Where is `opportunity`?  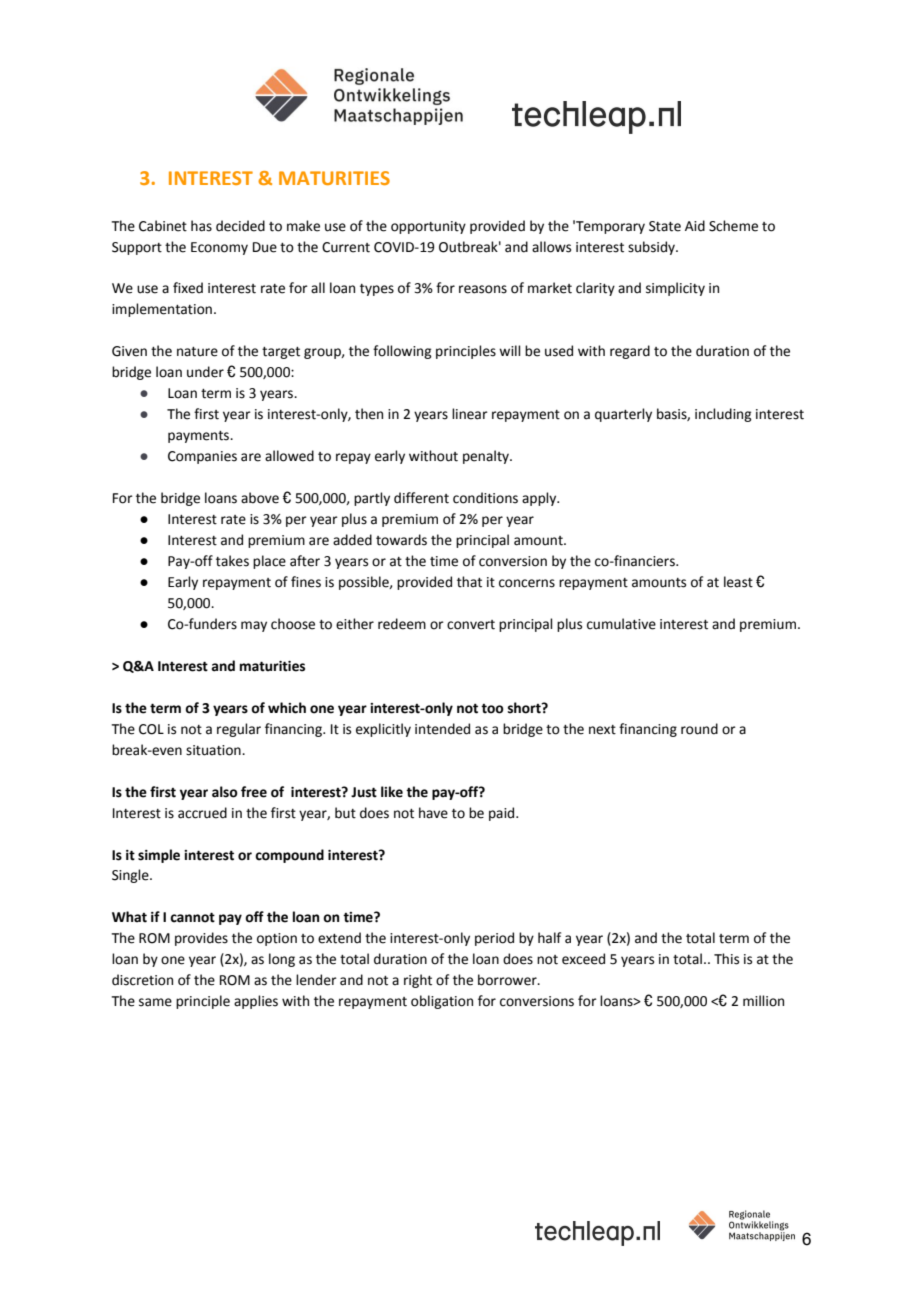
opportunity is located at coordinates (428, 227).
